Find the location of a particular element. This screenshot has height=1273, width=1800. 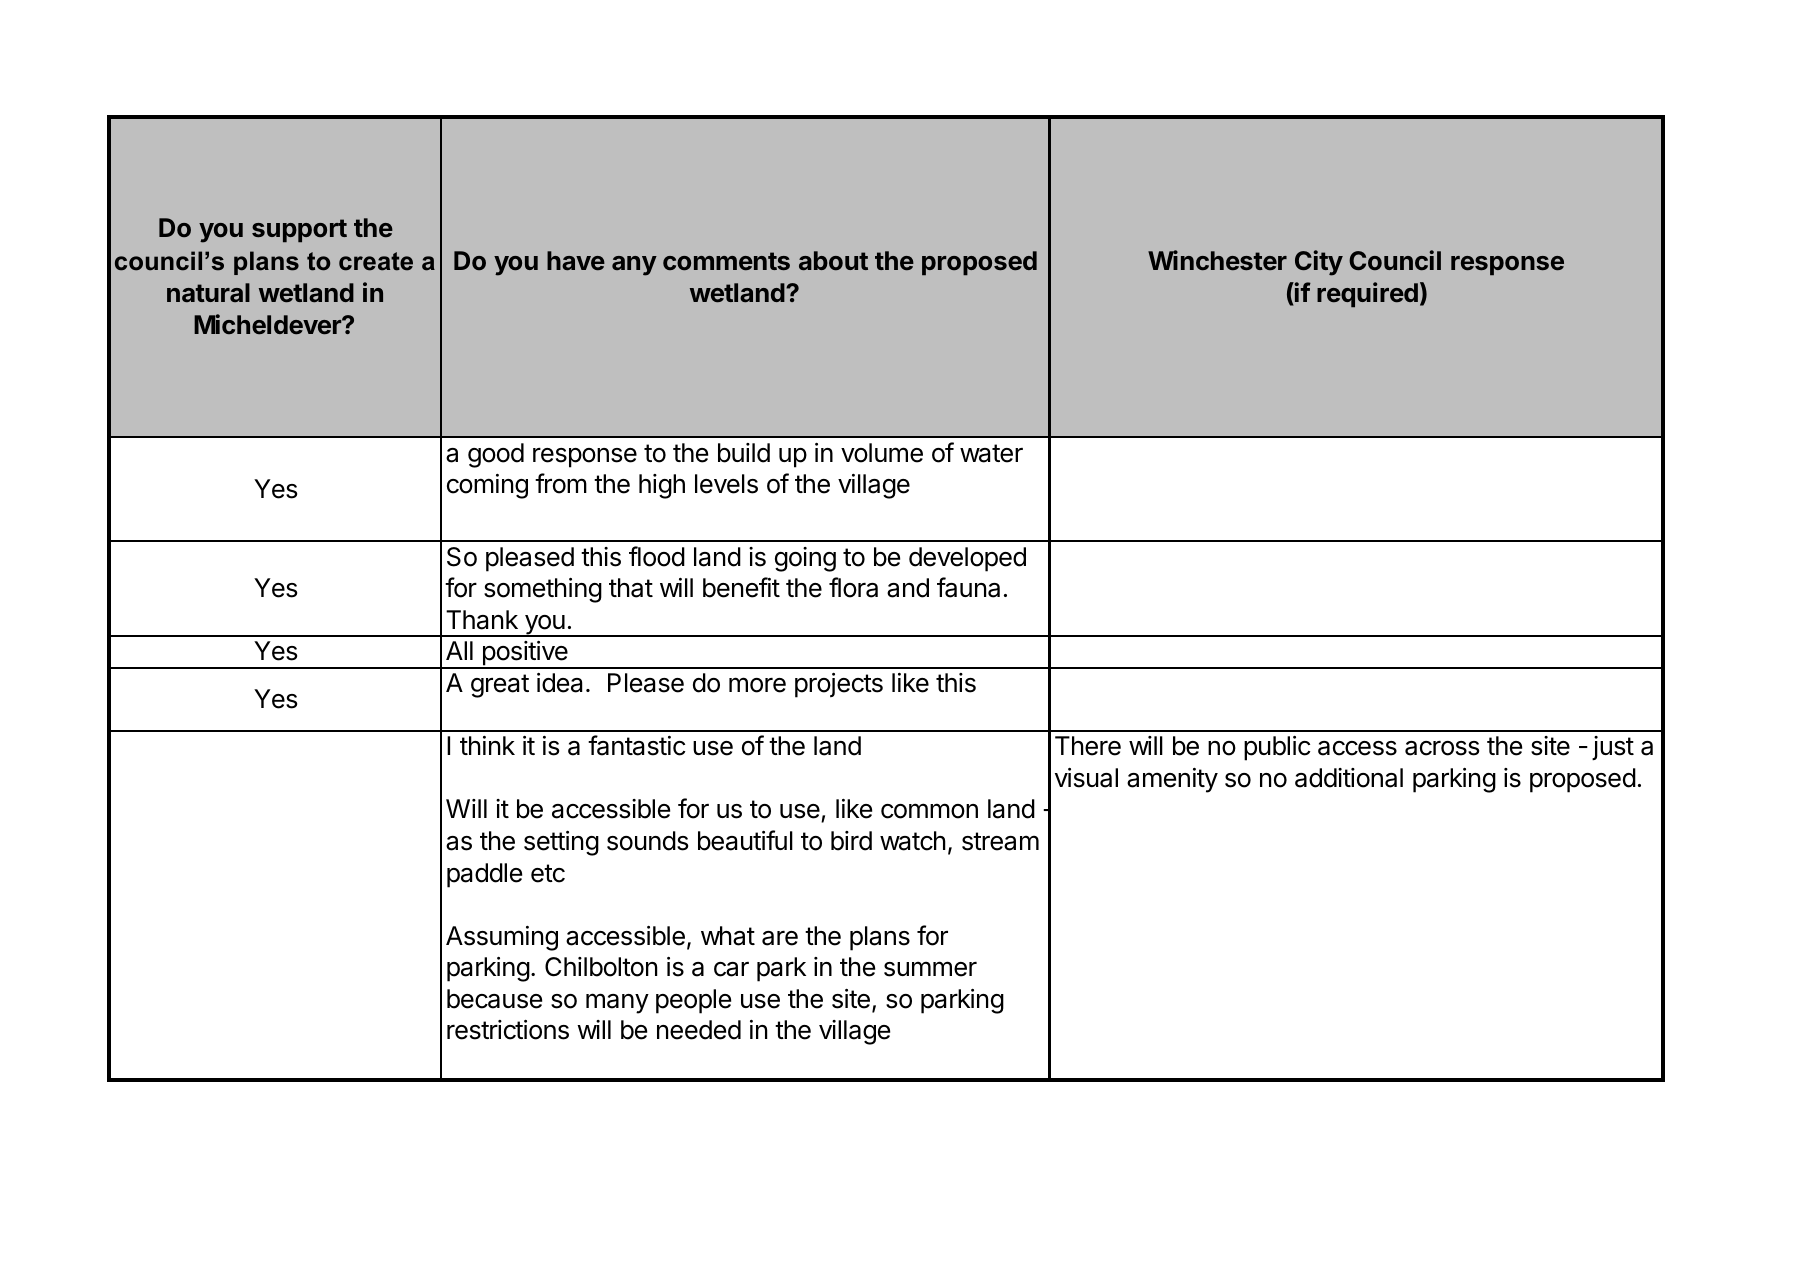

create is located at coordinates (376, 261).
